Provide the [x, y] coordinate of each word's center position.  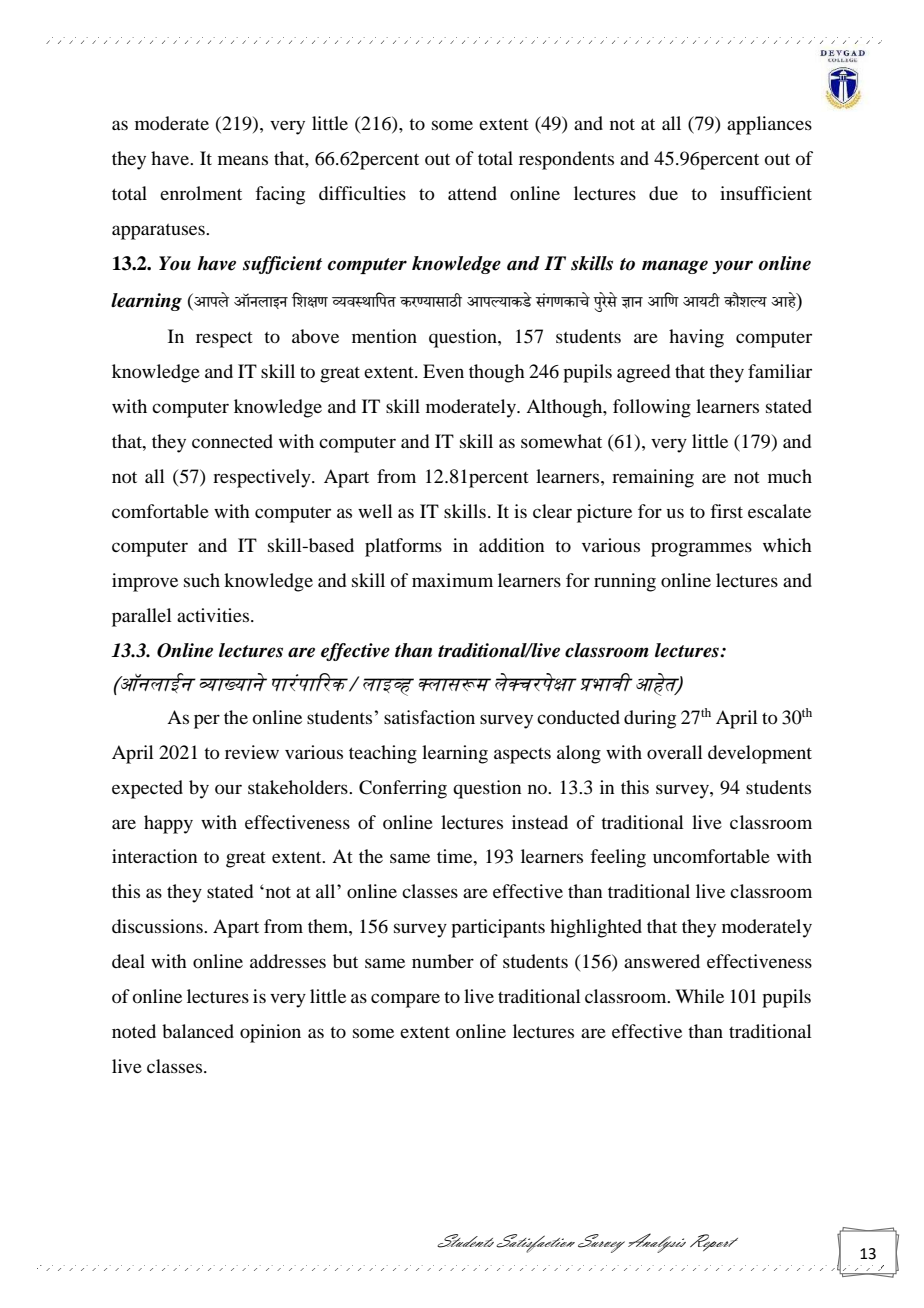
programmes [701, 549]
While [699, 996]
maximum [452, 580]
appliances [769, 125]
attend [472, 193]
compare [405, 1000]
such [202, 580]
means [243, 160]
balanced [198, 1031]
